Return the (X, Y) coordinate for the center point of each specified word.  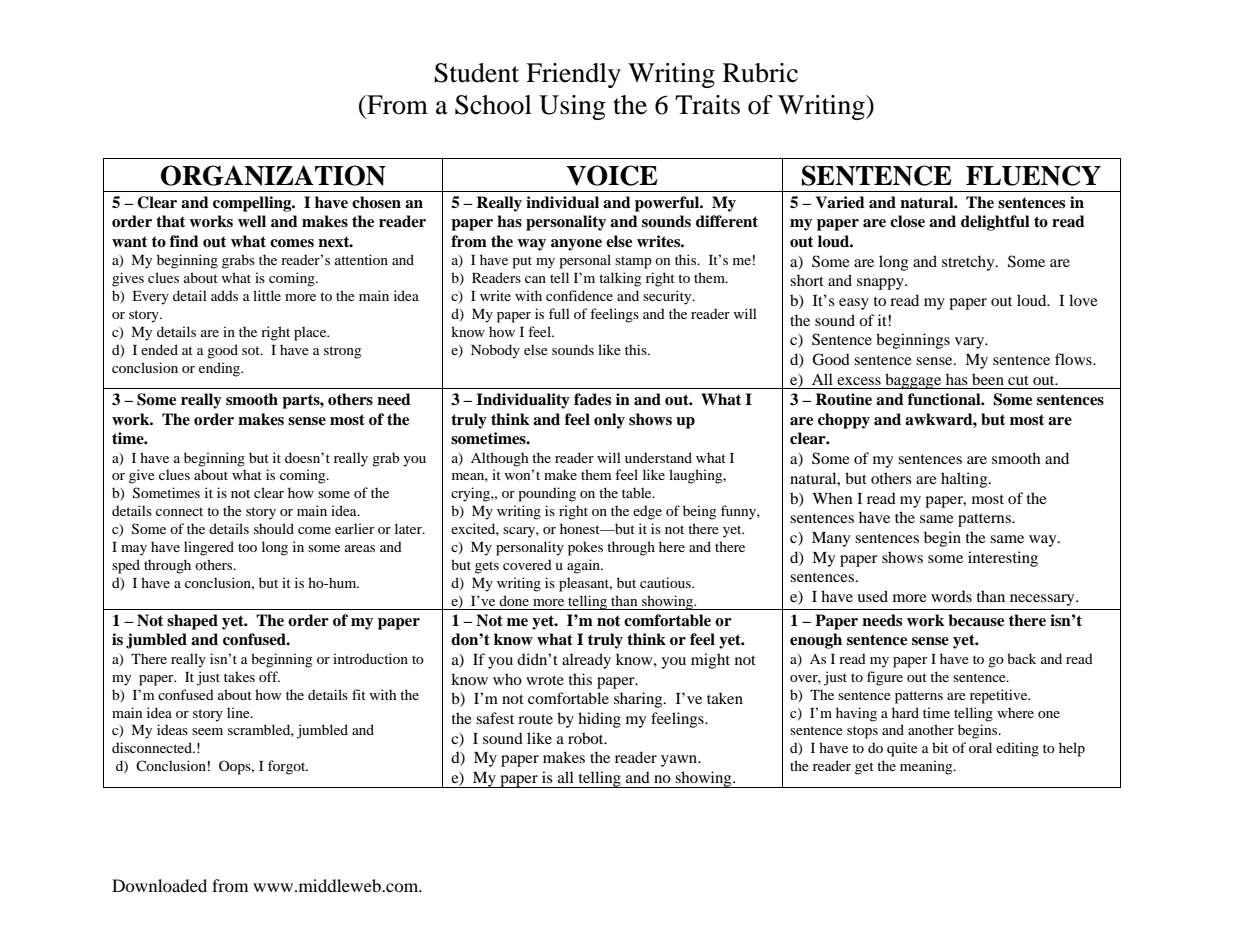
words (951, 596)
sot (252, 350)
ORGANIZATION (273, 175)
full (559, 313)
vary (971, 343)
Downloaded (159, 885)
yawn (680, 761)
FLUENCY (1033, 175)
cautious (666, 582)
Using (572, 107)
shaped (192, 622)
